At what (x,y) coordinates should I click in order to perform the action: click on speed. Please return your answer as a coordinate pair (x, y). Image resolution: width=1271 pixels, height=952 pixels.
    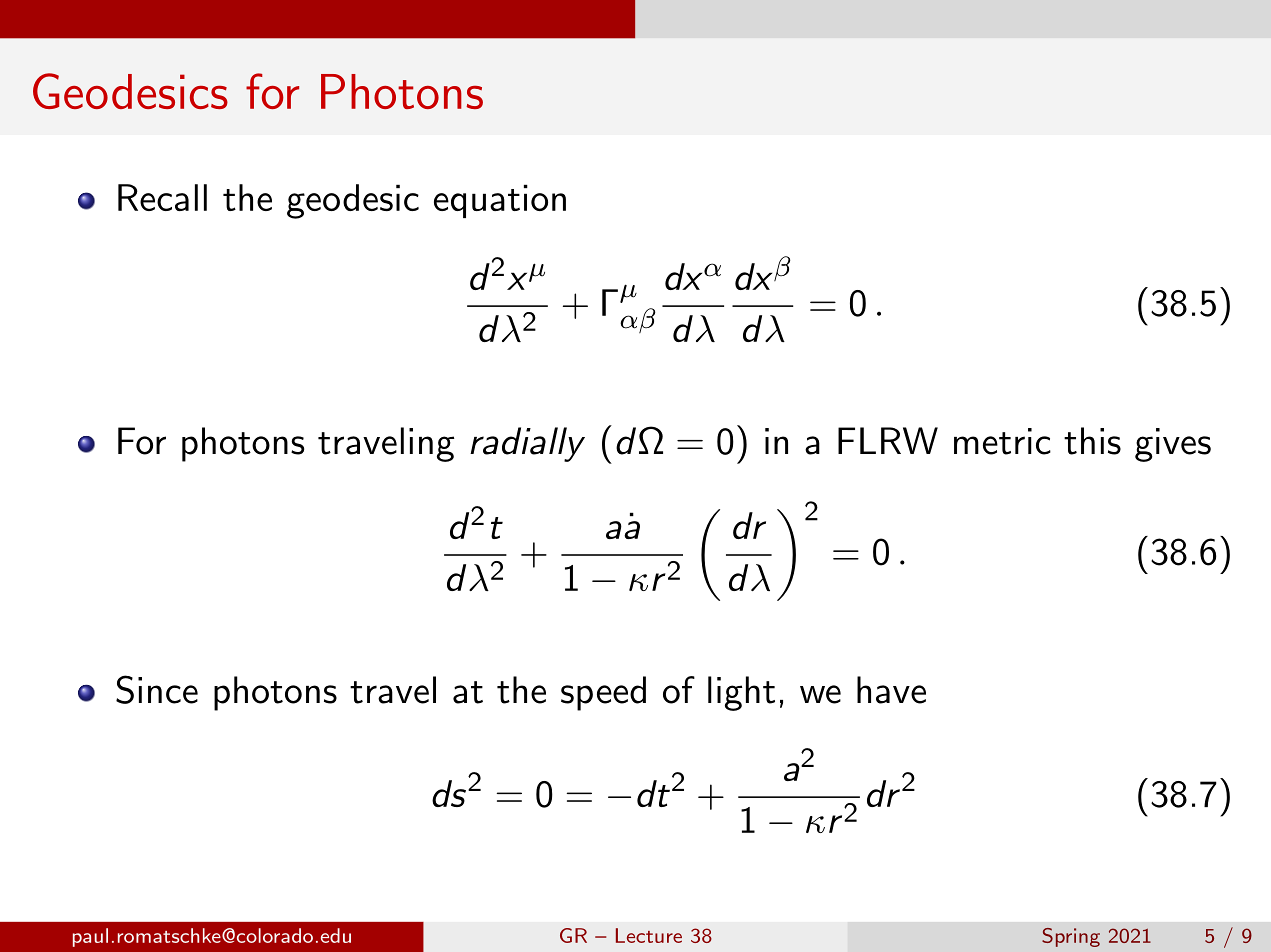
    Looking at the image, I should click on (603, 693).
